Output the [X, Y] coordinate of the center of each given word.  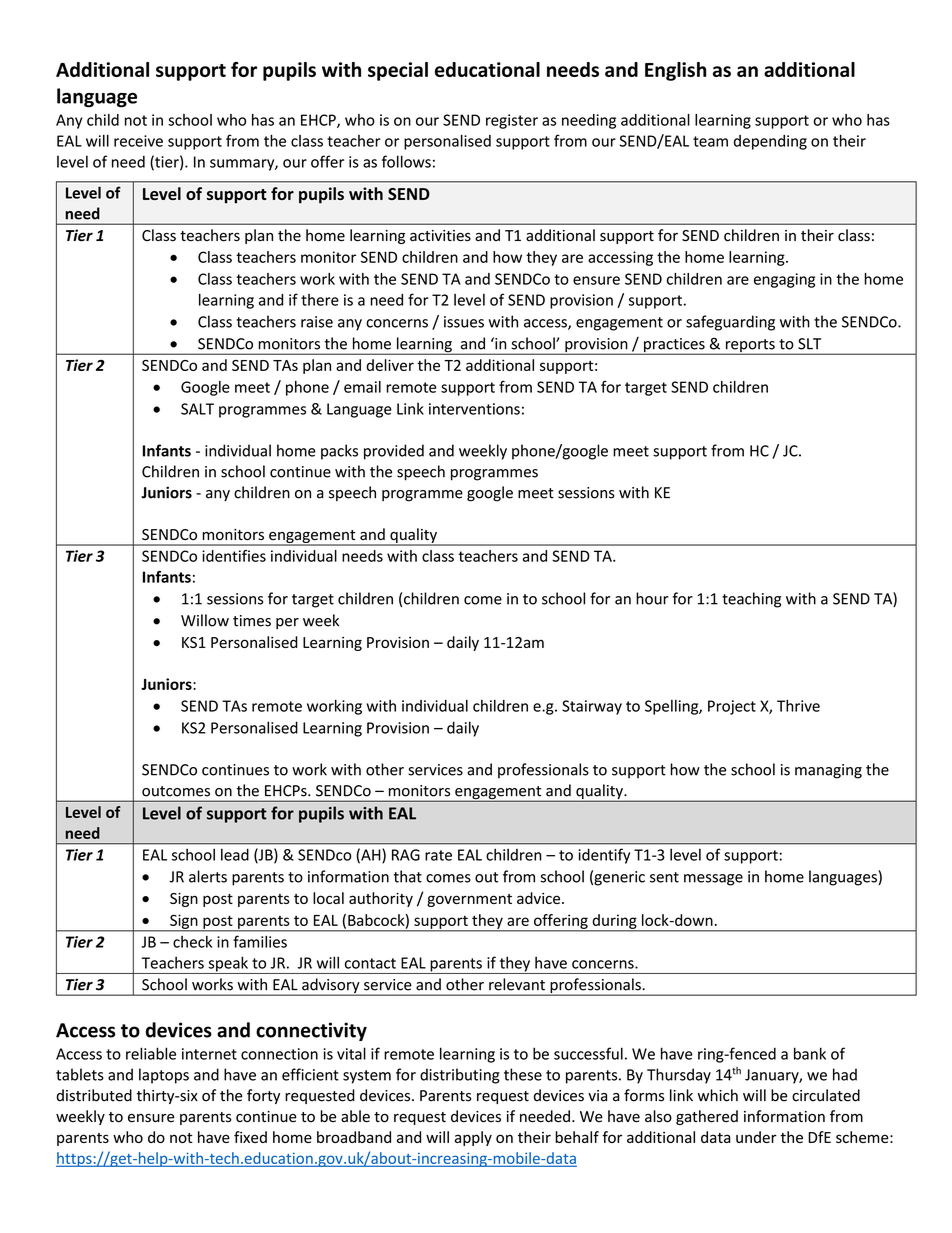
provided [394, 452]
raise [317, 322]
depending [770, 142]
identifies [234, 556]
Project [732, 707]
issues [464, 322]
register [512, 121]
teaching [751, 600]
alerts [208, 876]
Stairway [592, 707]
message [713, 880]
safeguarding [730, 323]
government [469, 900]
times [252, 621]
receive [138, 141]
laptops [164, 1076]
